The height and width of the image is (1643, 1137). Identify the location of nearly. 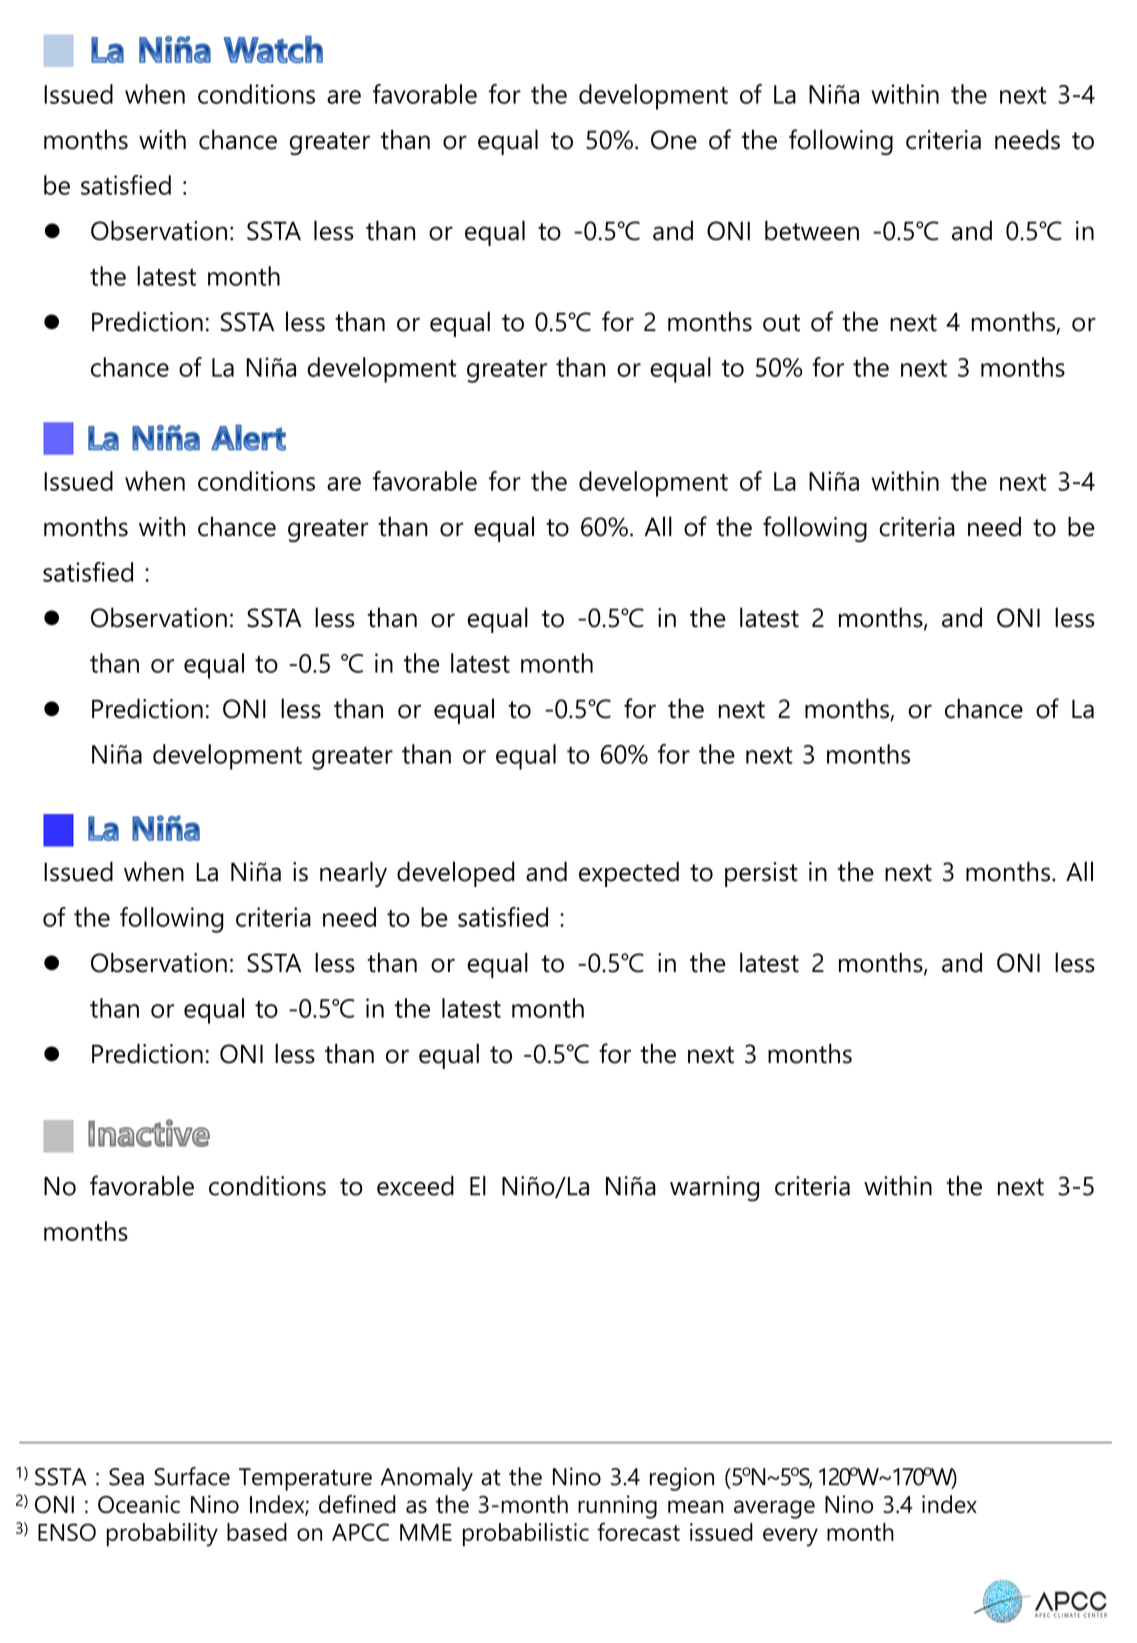
(353, 874).
